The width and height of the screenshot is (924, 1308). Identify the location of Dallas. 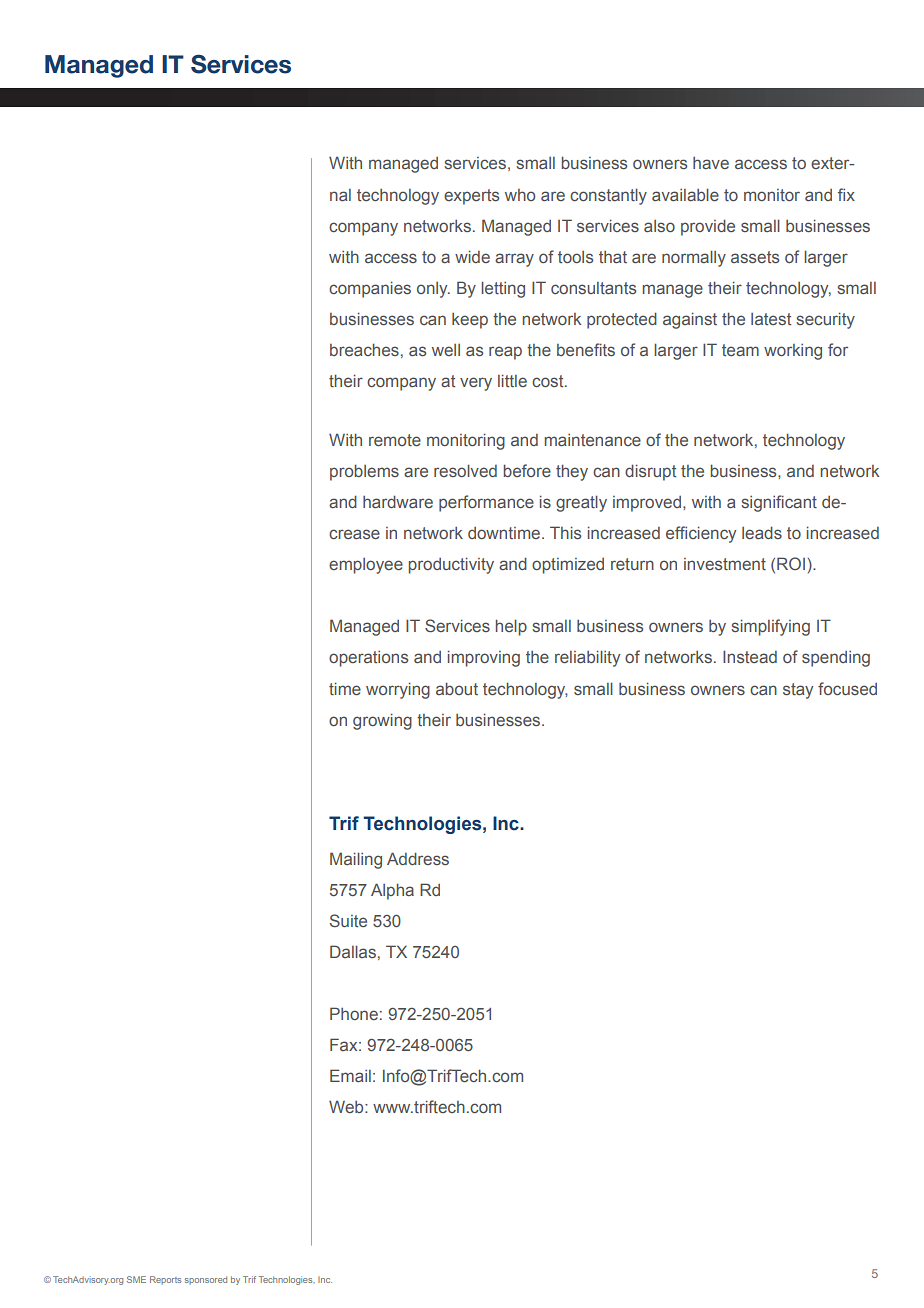
(353, 951).
